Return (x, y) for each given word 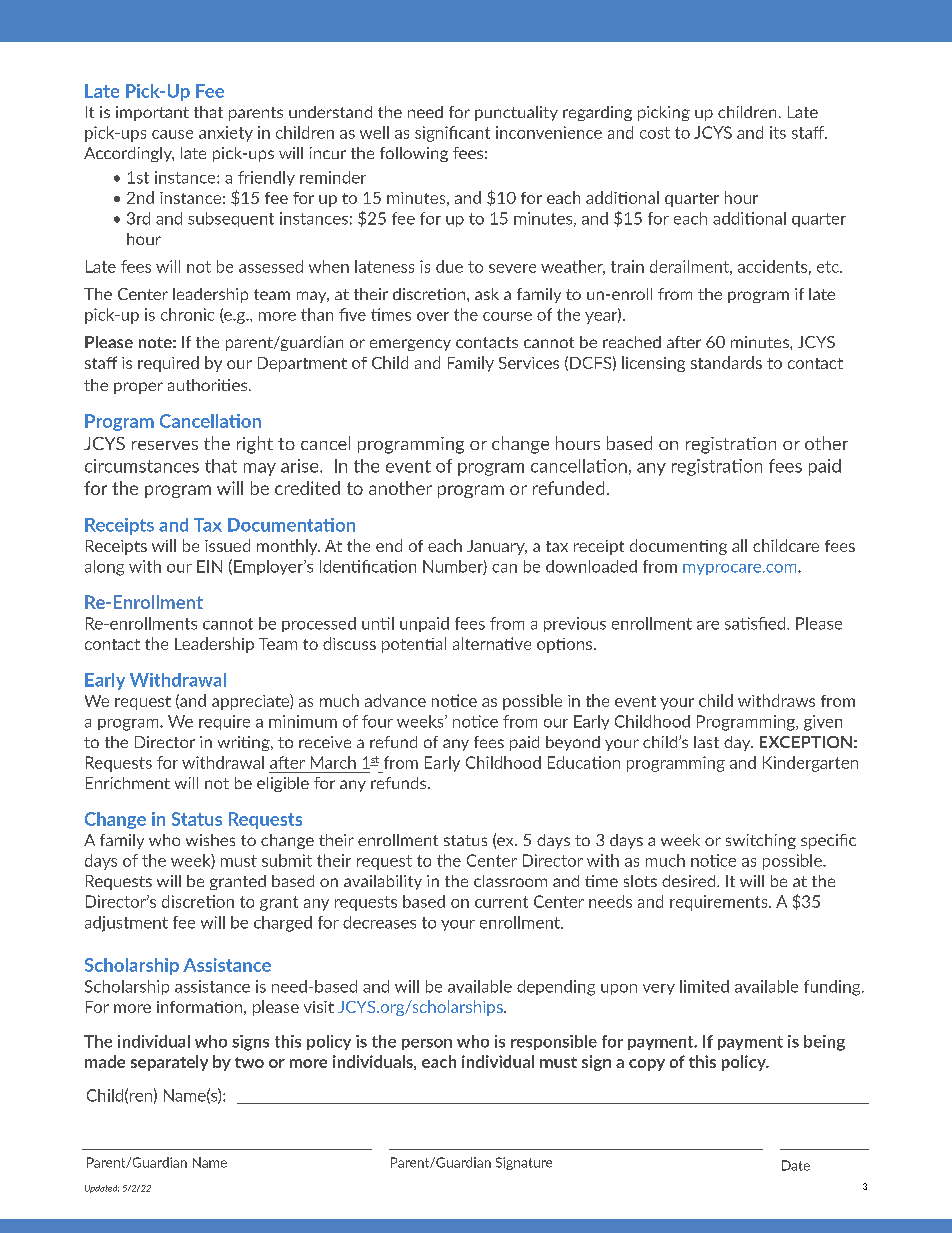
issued (227, 545)
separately (169, 1063)
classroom (510, 881)
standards (726, 362)
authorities (209, 385)
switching (761, 841)
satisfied (756, 623)
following (414, 154)
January (497, 547)
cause (172, 134)
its (778, 132)
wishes (210, 840)
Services (529, 363)
